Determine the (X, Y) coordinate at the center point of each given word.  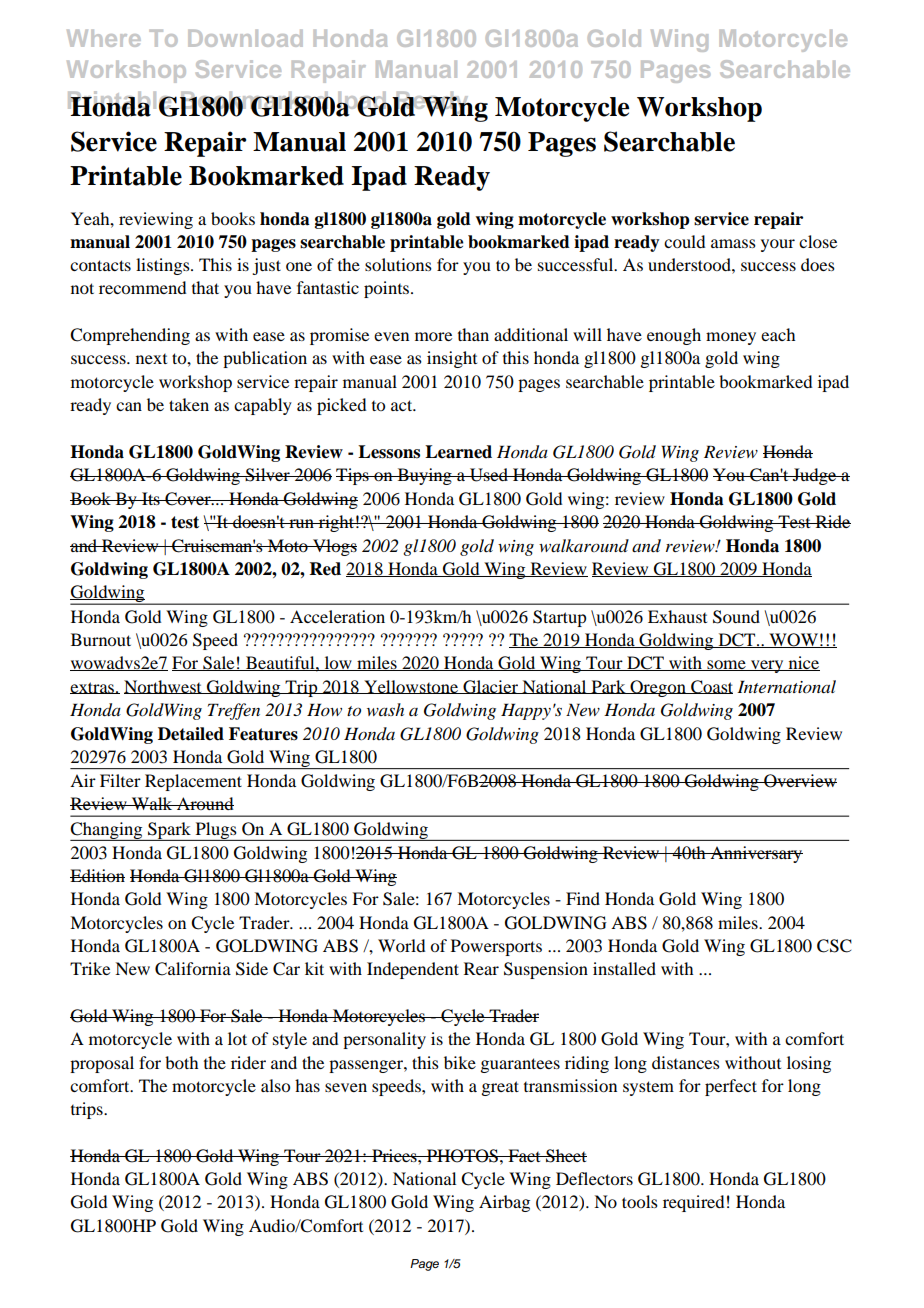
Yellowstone (411, 687)
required (693, 1203)
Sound (736, 617)
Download (245, 38)
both (181, 1062)
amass (733, 243)
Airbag (504, 1203)
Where (104, 38)
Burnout (101, 639)
